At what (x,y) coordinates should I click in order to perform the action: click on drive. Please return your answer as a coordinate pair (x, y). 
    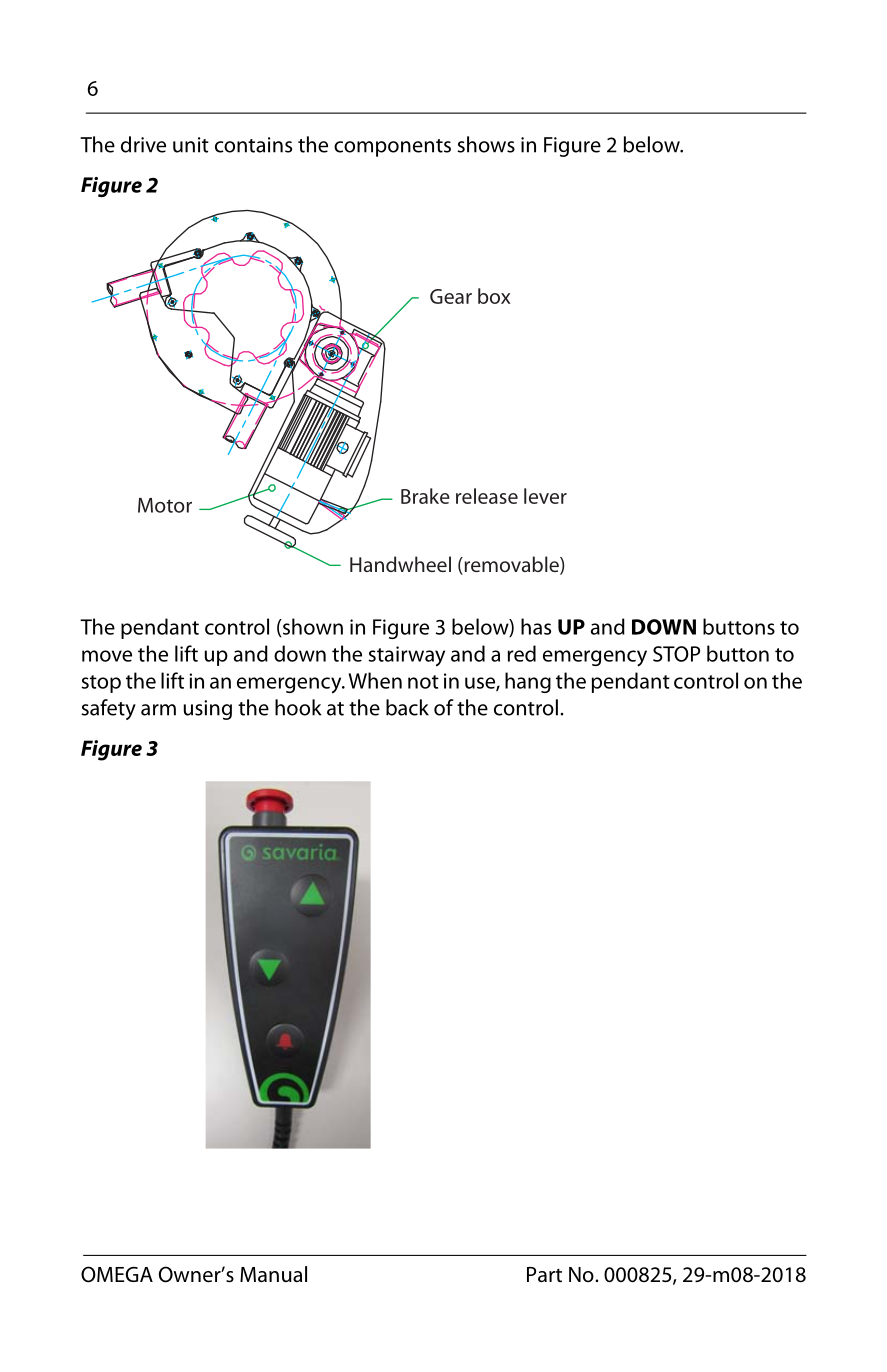
    Looking at the image, I should click on (143, 144).
